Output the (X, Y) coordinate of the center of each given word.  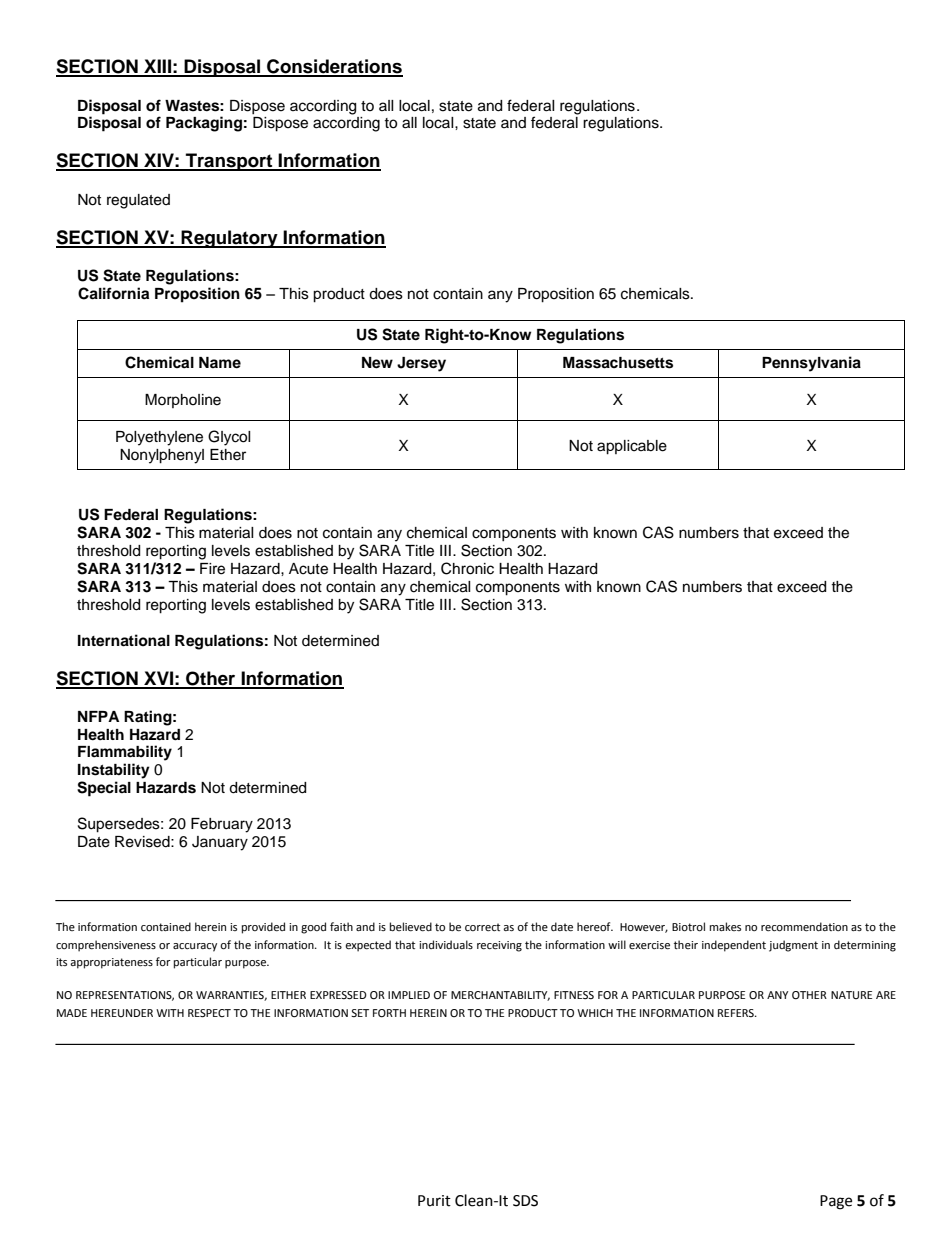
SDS (525, 1201)
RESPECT (209, 1013)
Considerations (334, 67)
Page (836, 1202)
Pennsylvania (811, 364)
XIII (157, 67)
